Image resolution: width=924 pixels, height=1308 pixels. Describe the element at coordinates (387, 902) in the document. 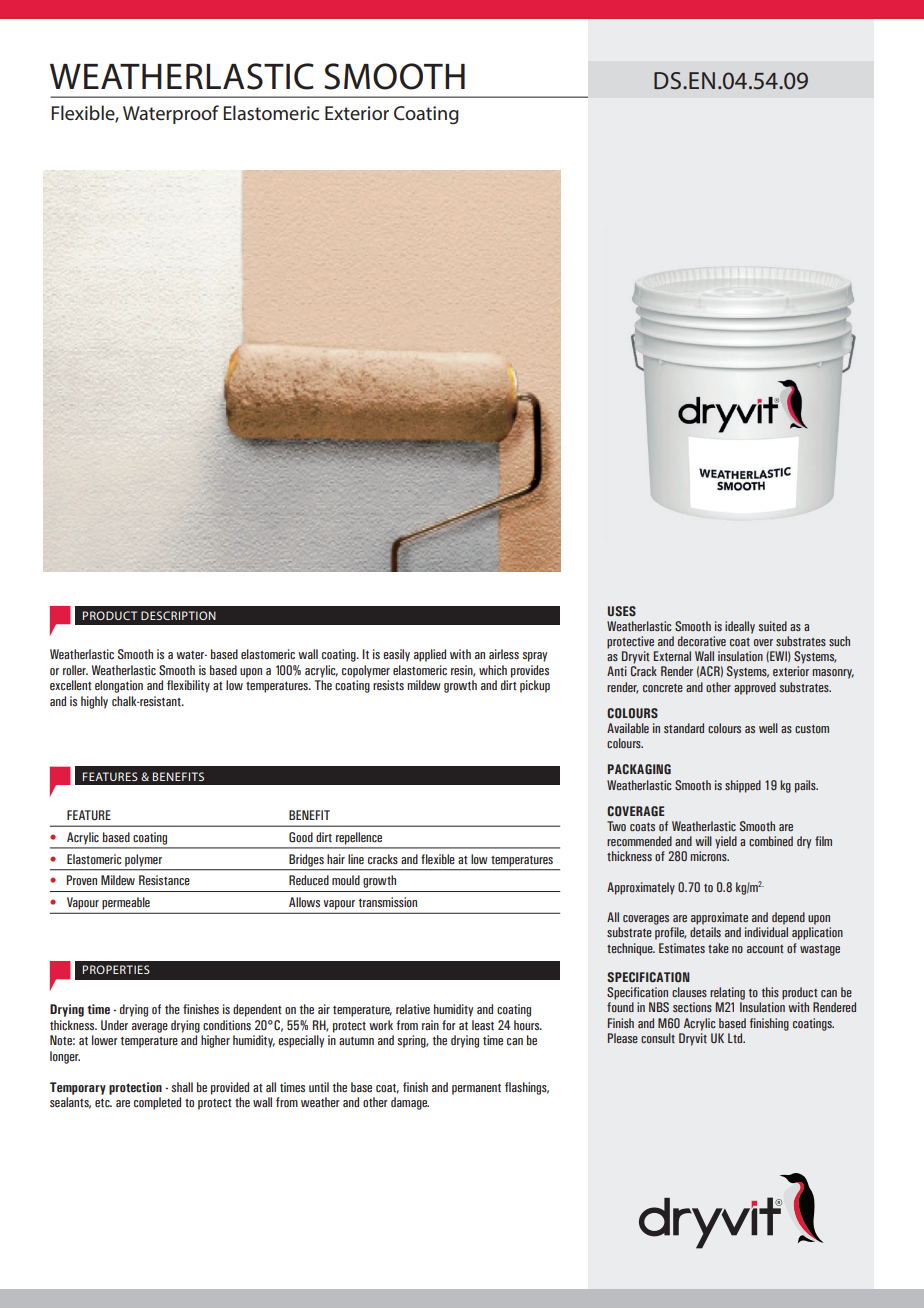

I see `transmission` at that location.
